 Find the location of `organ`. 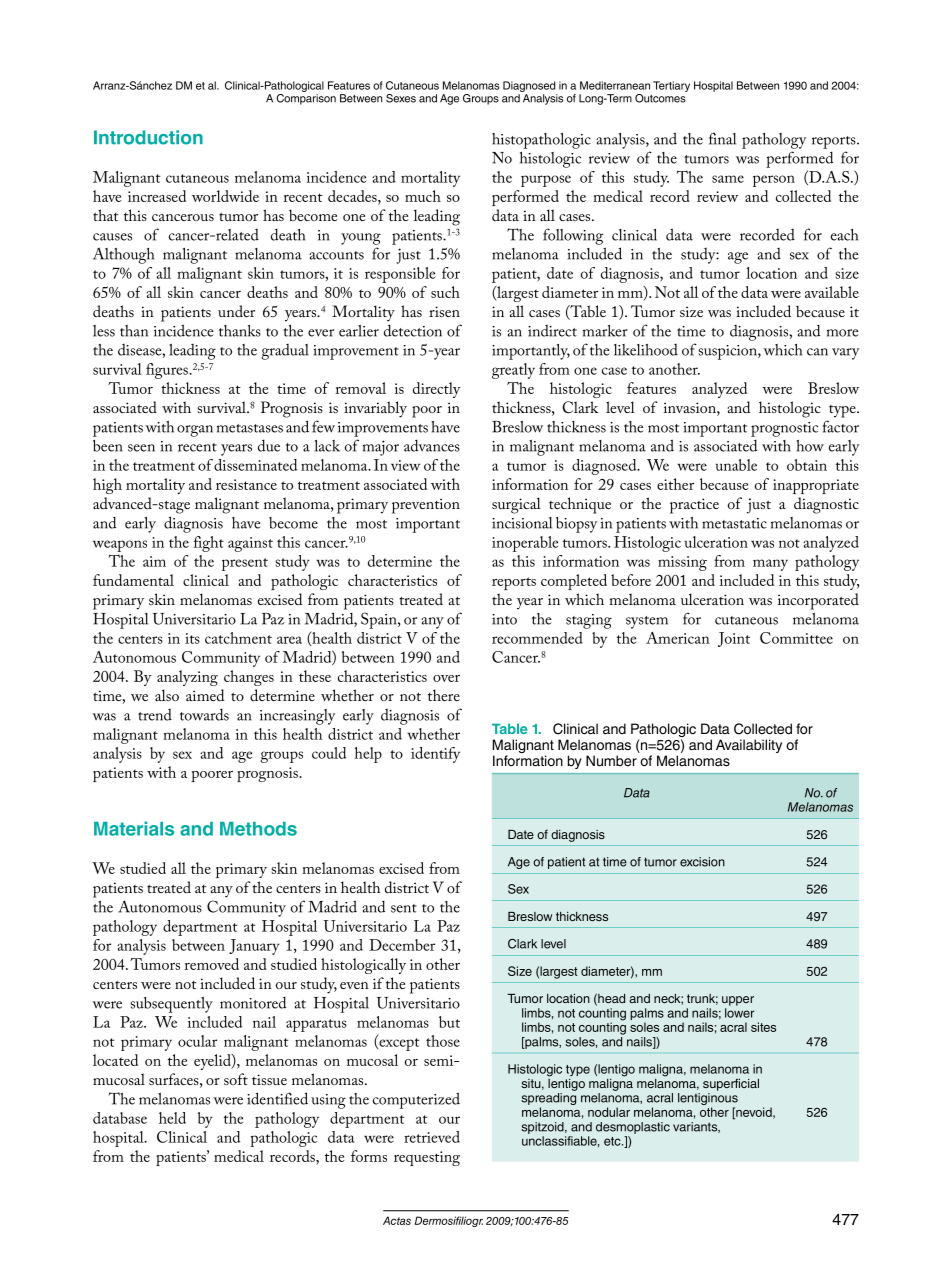

organ is located at coordinates (195, 431).
